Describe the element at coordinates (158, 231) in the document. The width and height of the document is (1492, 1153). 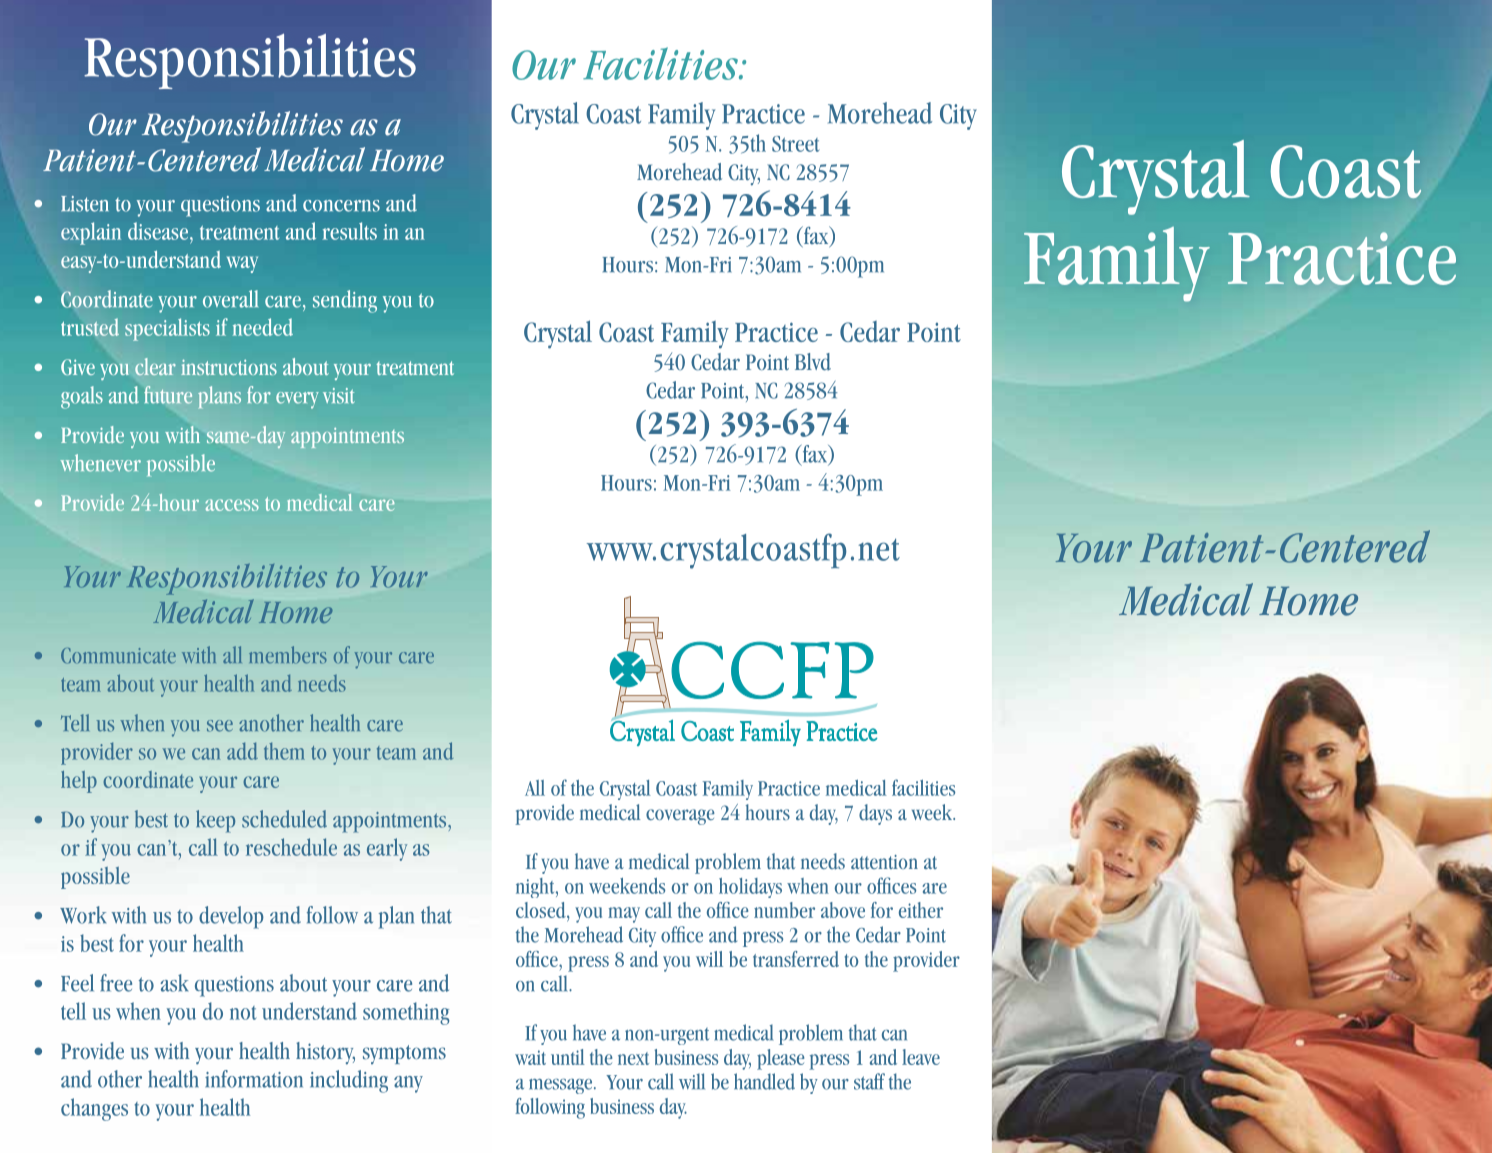
I see `disease` at that location.
